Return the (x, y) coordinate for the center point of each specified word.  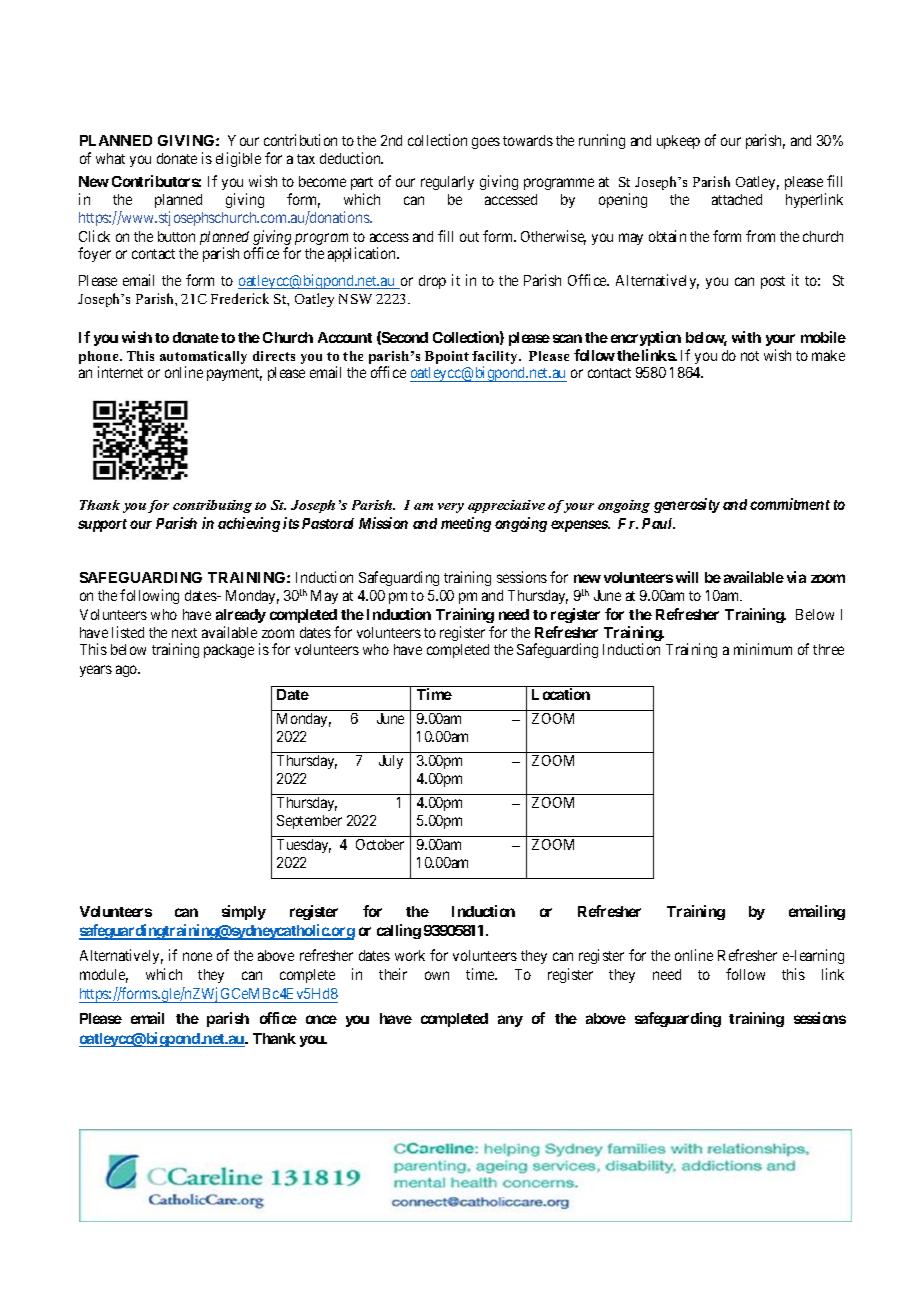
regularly (447, 183)
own (437, 975)
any (510, 1021)
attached (737, 199)
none (197, 956)
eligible (238, 159)
